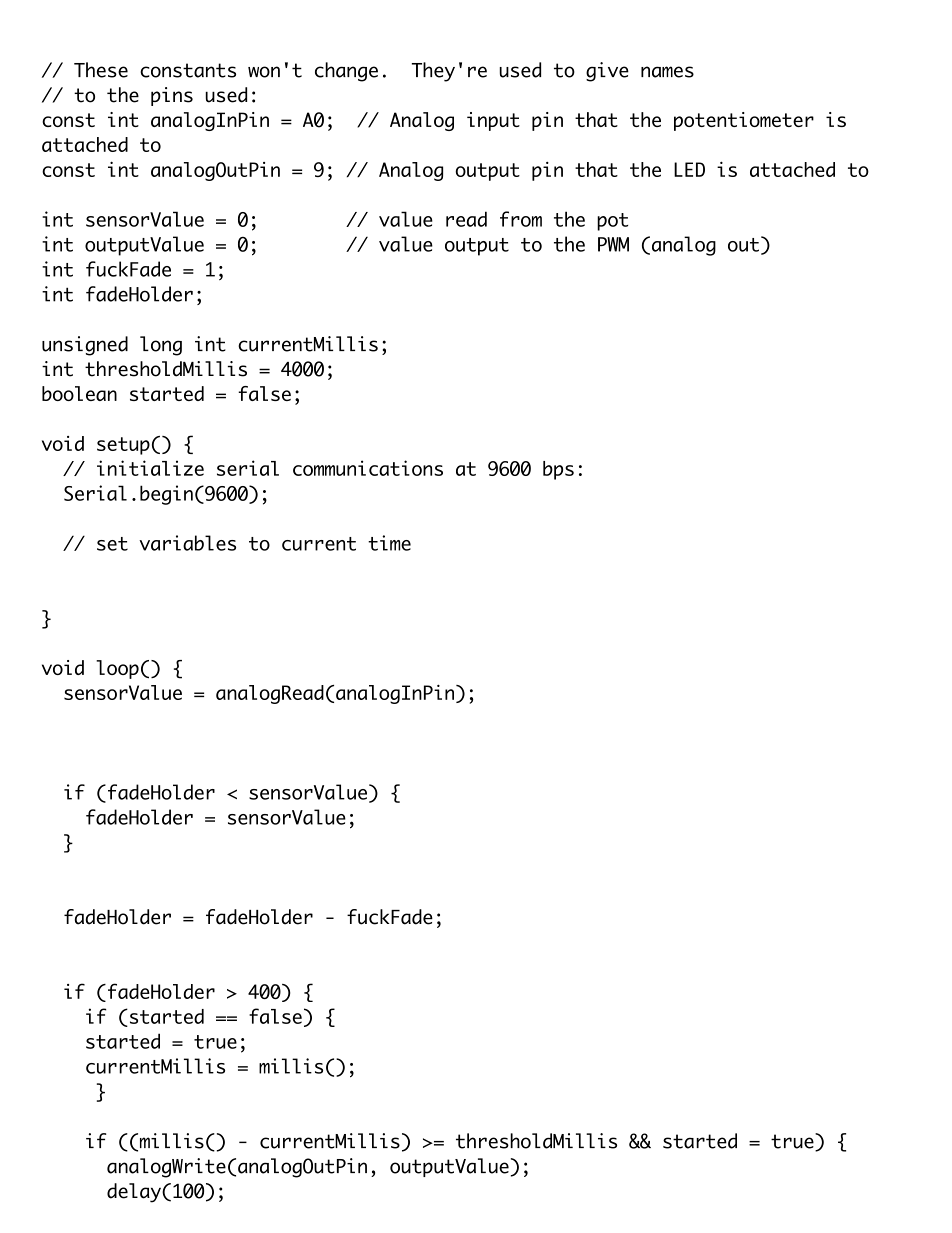 Image resolution: width=952 pixels, height=1233 pixels. What do you see at coordinates (389, 543) in the screenshot?
I see `time` at bounding box center [389, 543].
